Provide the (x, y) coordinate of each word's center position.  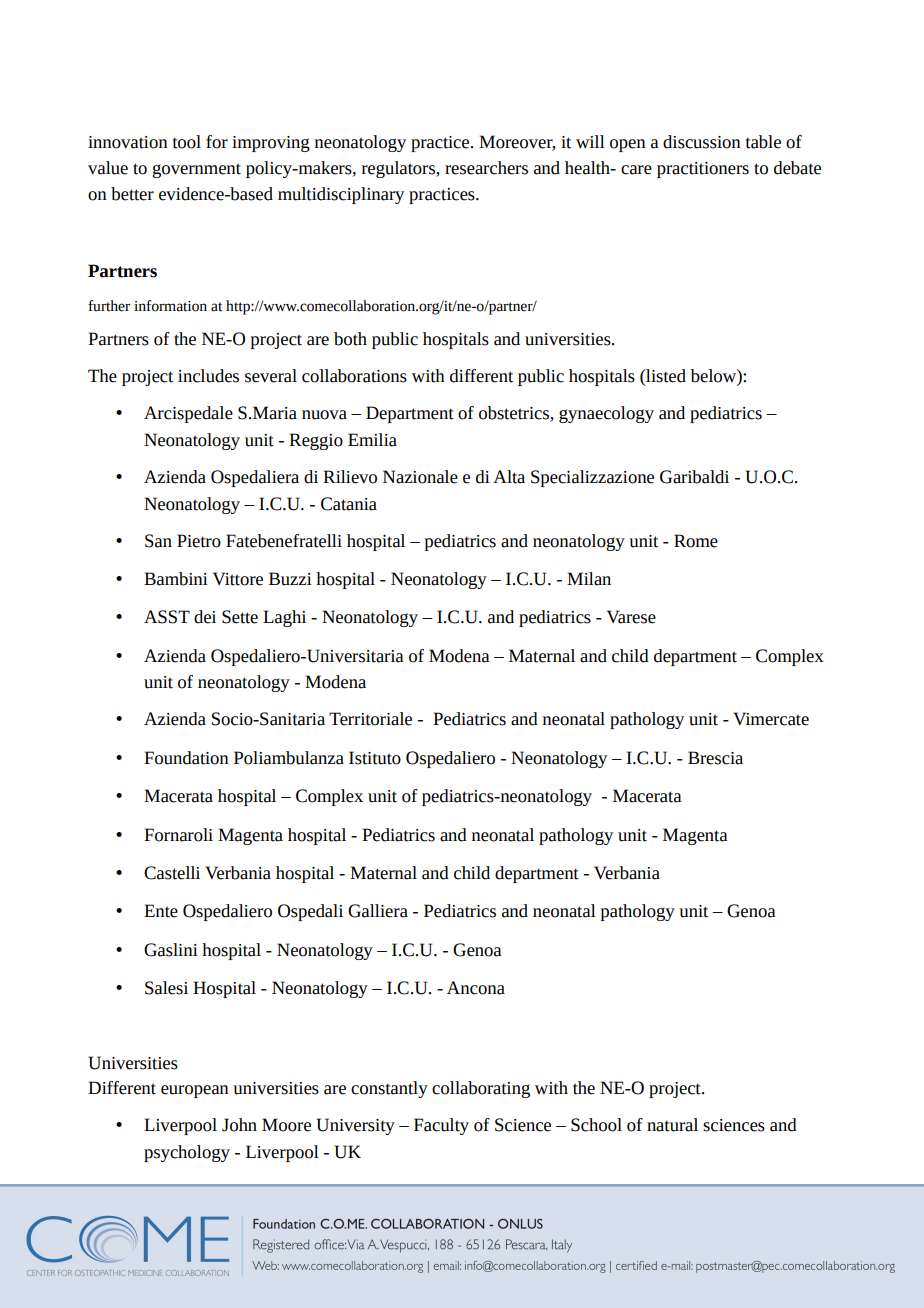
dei (205, 617)
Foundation (186, 758)
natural (672, 1125)
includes (208, 376)
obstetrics (515, 414)
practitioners (703, 170)
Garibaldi (694, 477)
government (196, 170)
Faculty (441, 1126)
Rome (696, 541)
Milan (589, 579)
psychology (187, 1153)
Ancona (476, 988)
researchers (486, 168)
